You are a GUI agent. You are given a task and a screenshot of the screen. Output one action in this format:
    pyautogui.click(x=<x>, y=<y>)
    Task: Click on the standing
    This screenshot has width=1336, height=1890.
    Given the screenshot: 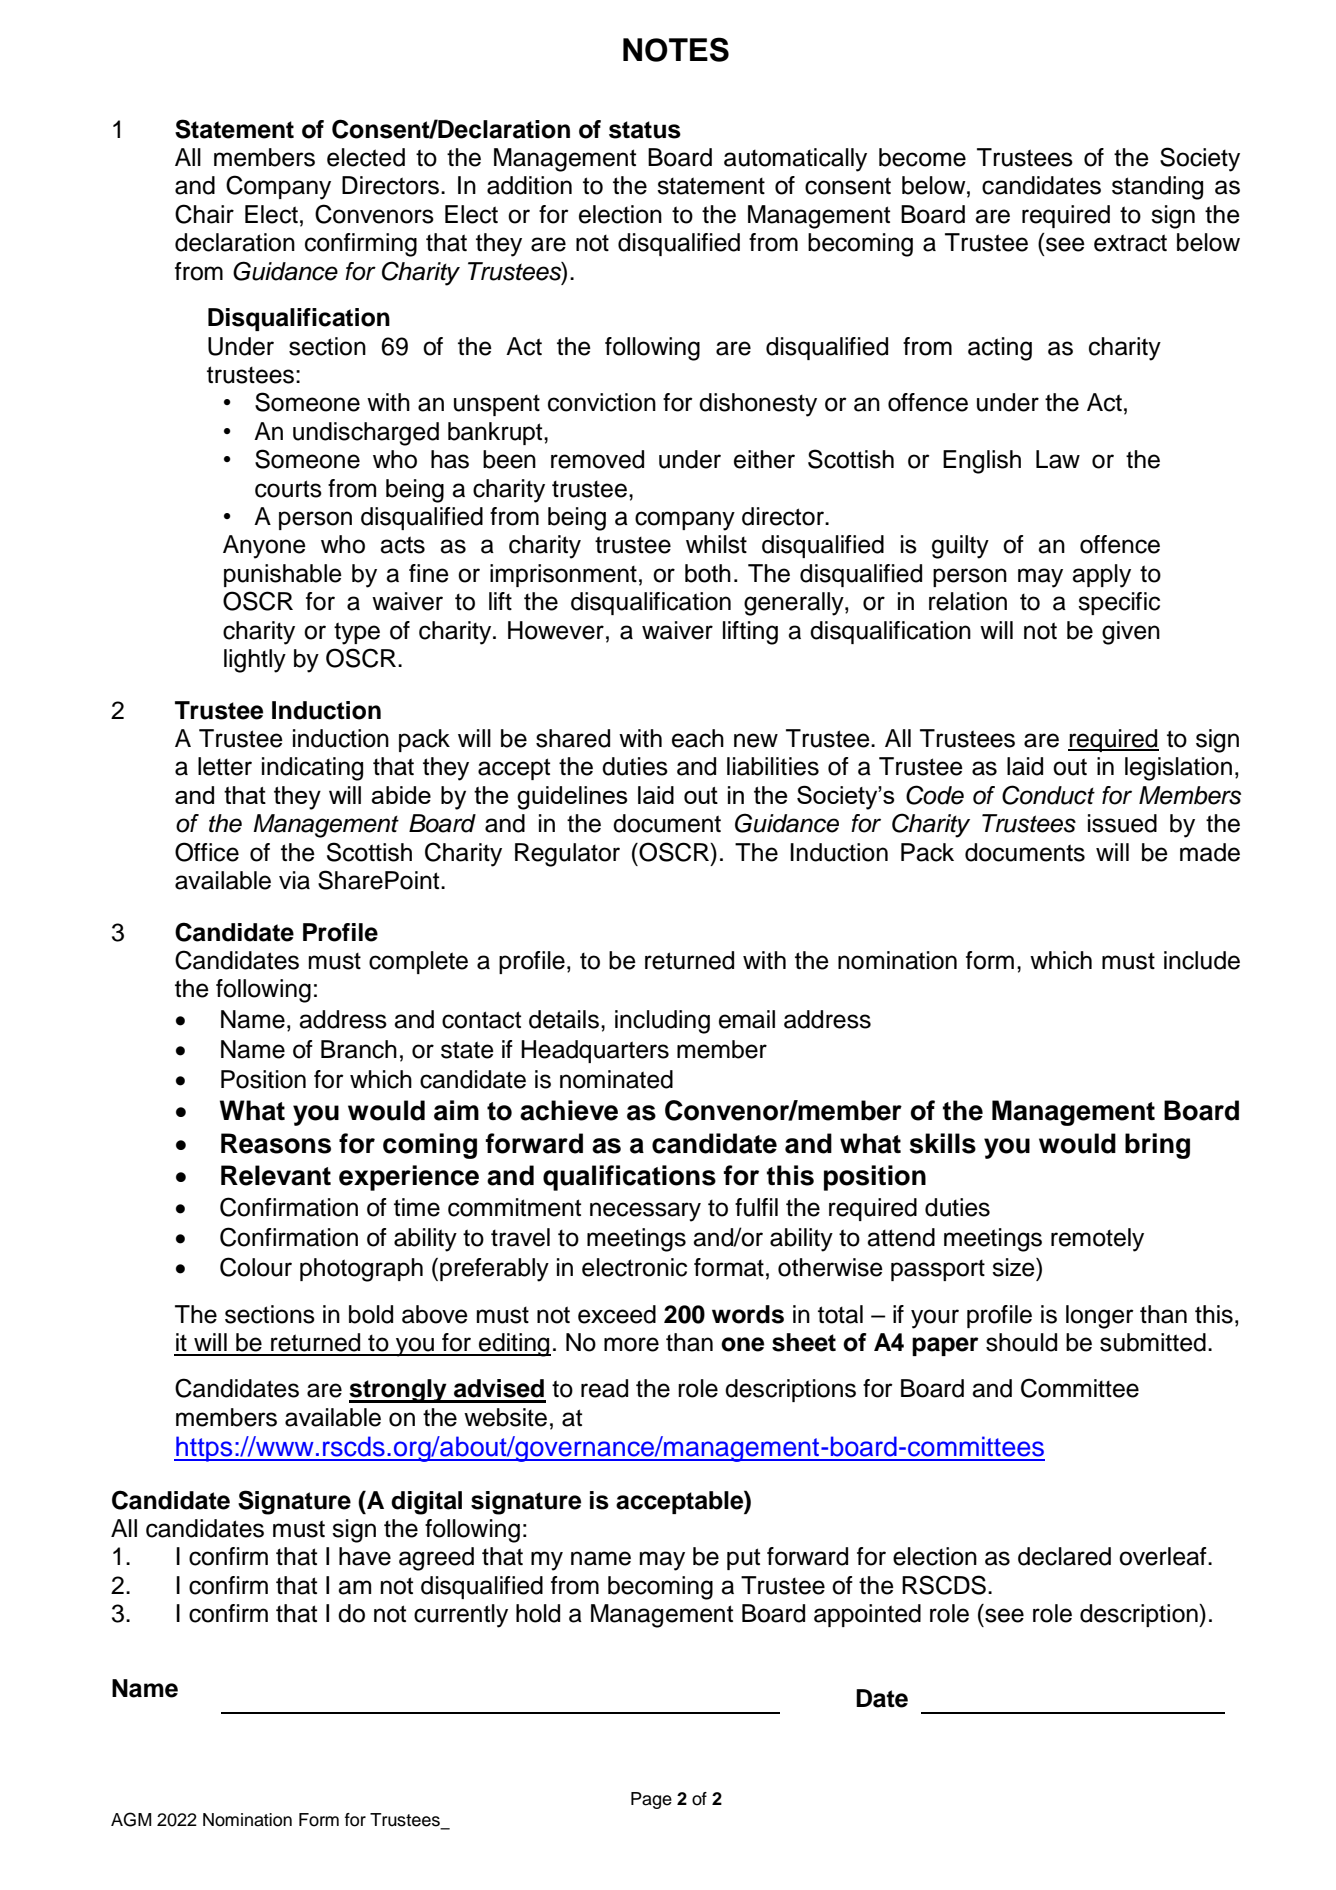 What is the action you would take?
    pyautogui.click(x=1157, y=188)
